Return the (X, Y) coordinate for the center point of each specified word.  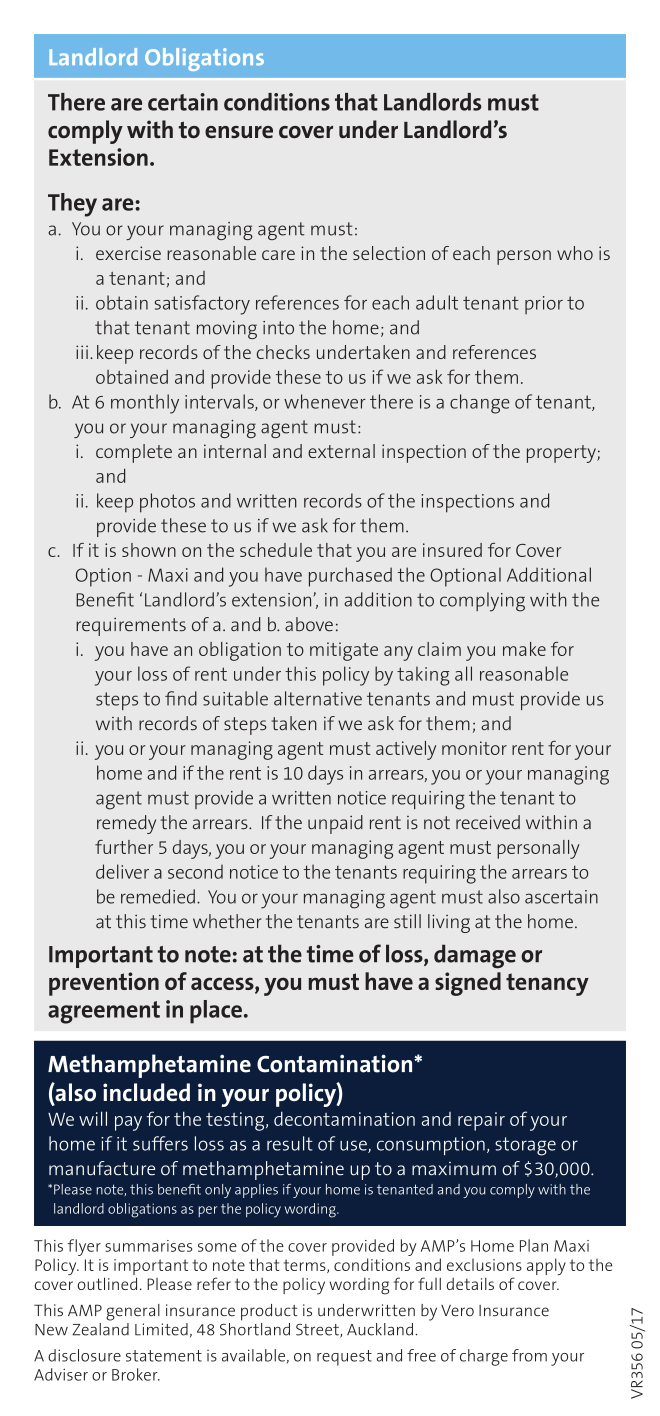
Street (318, 1331)
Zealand (100, 1329)
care (278, 255)
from (529, 1355)
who (575, 253)
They (72, 205)
